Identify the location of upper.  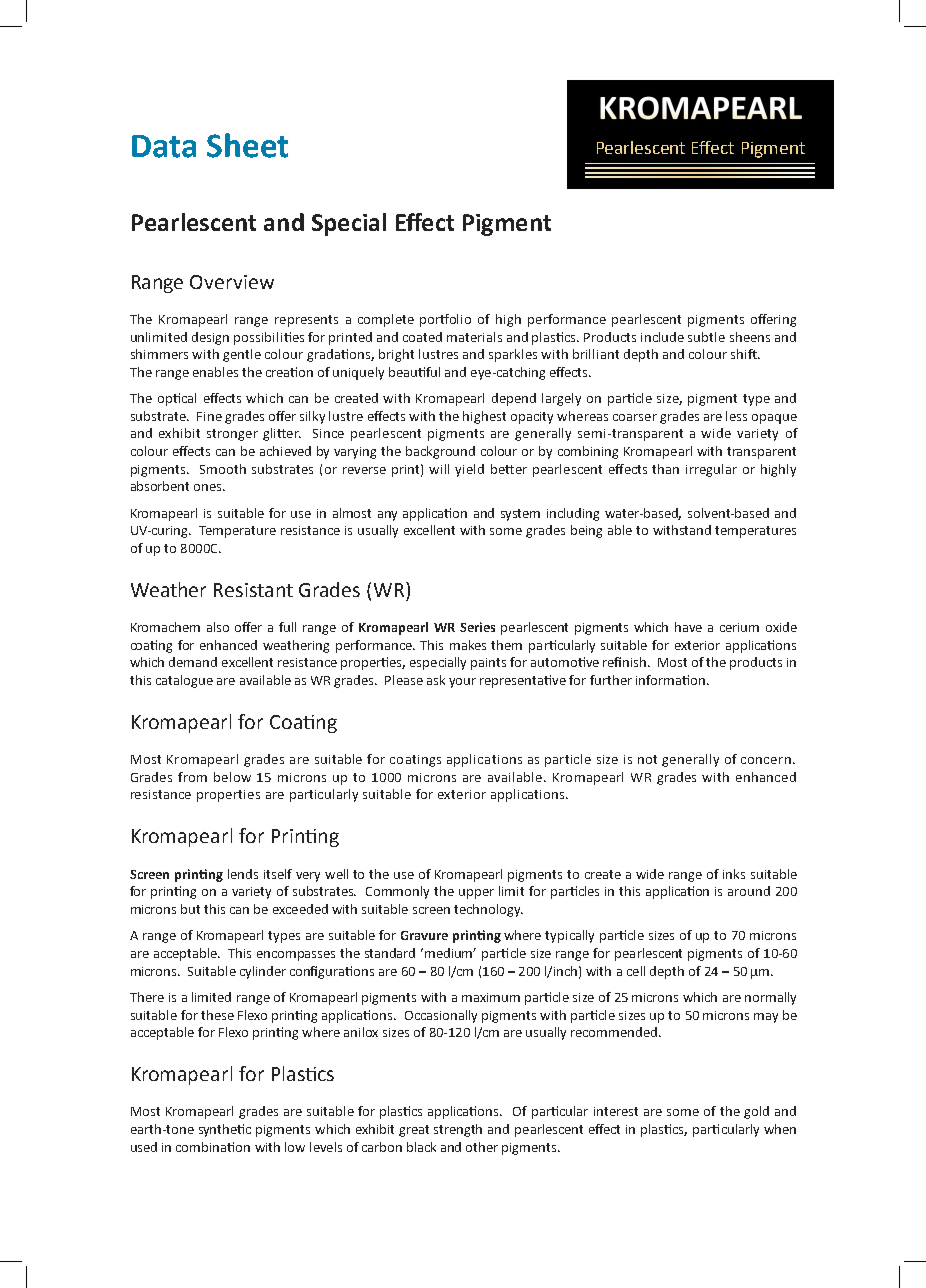
(476, 894).
